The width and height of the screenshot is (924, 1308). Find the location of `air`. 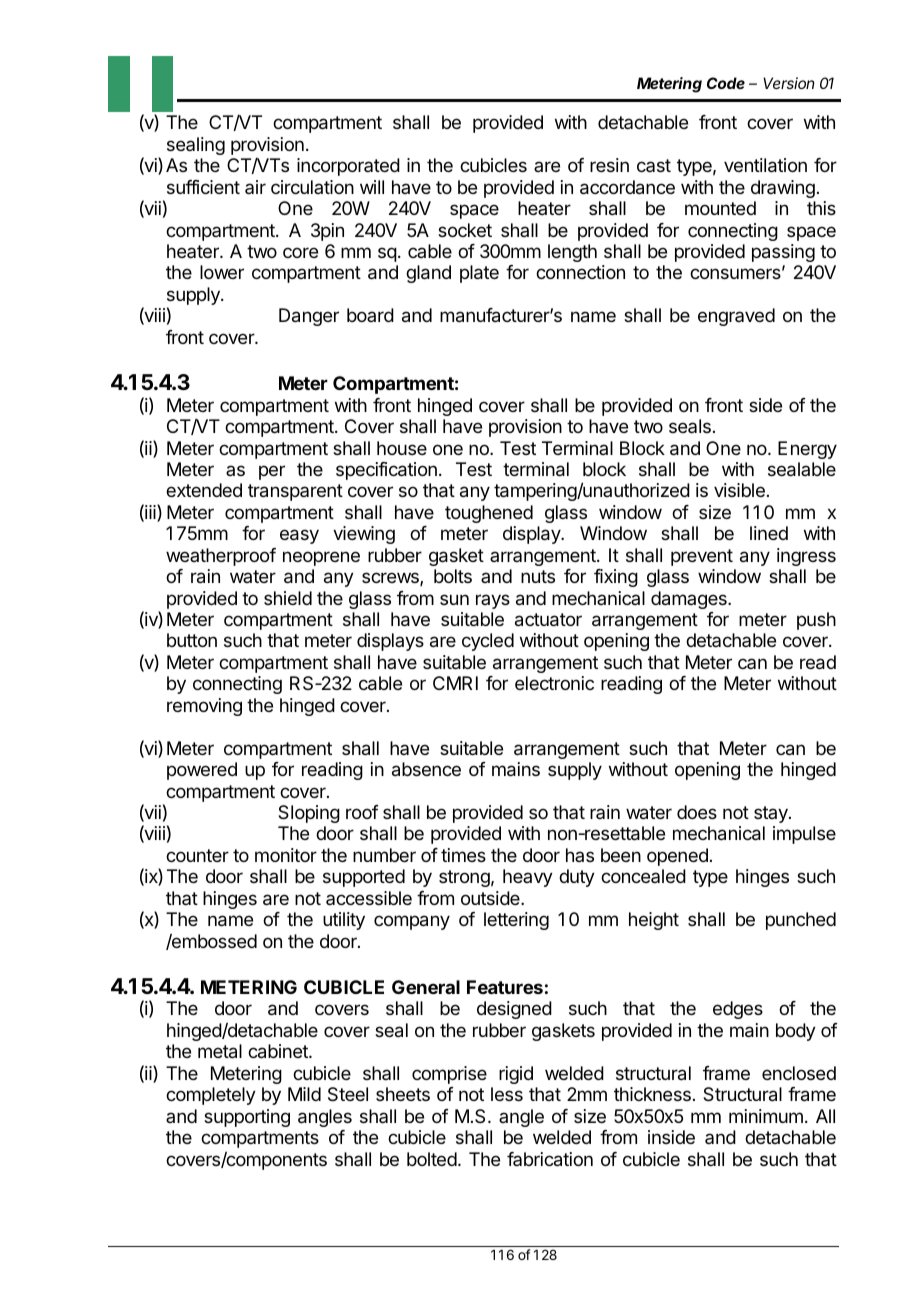

air is located at coordinates (255, 187).
